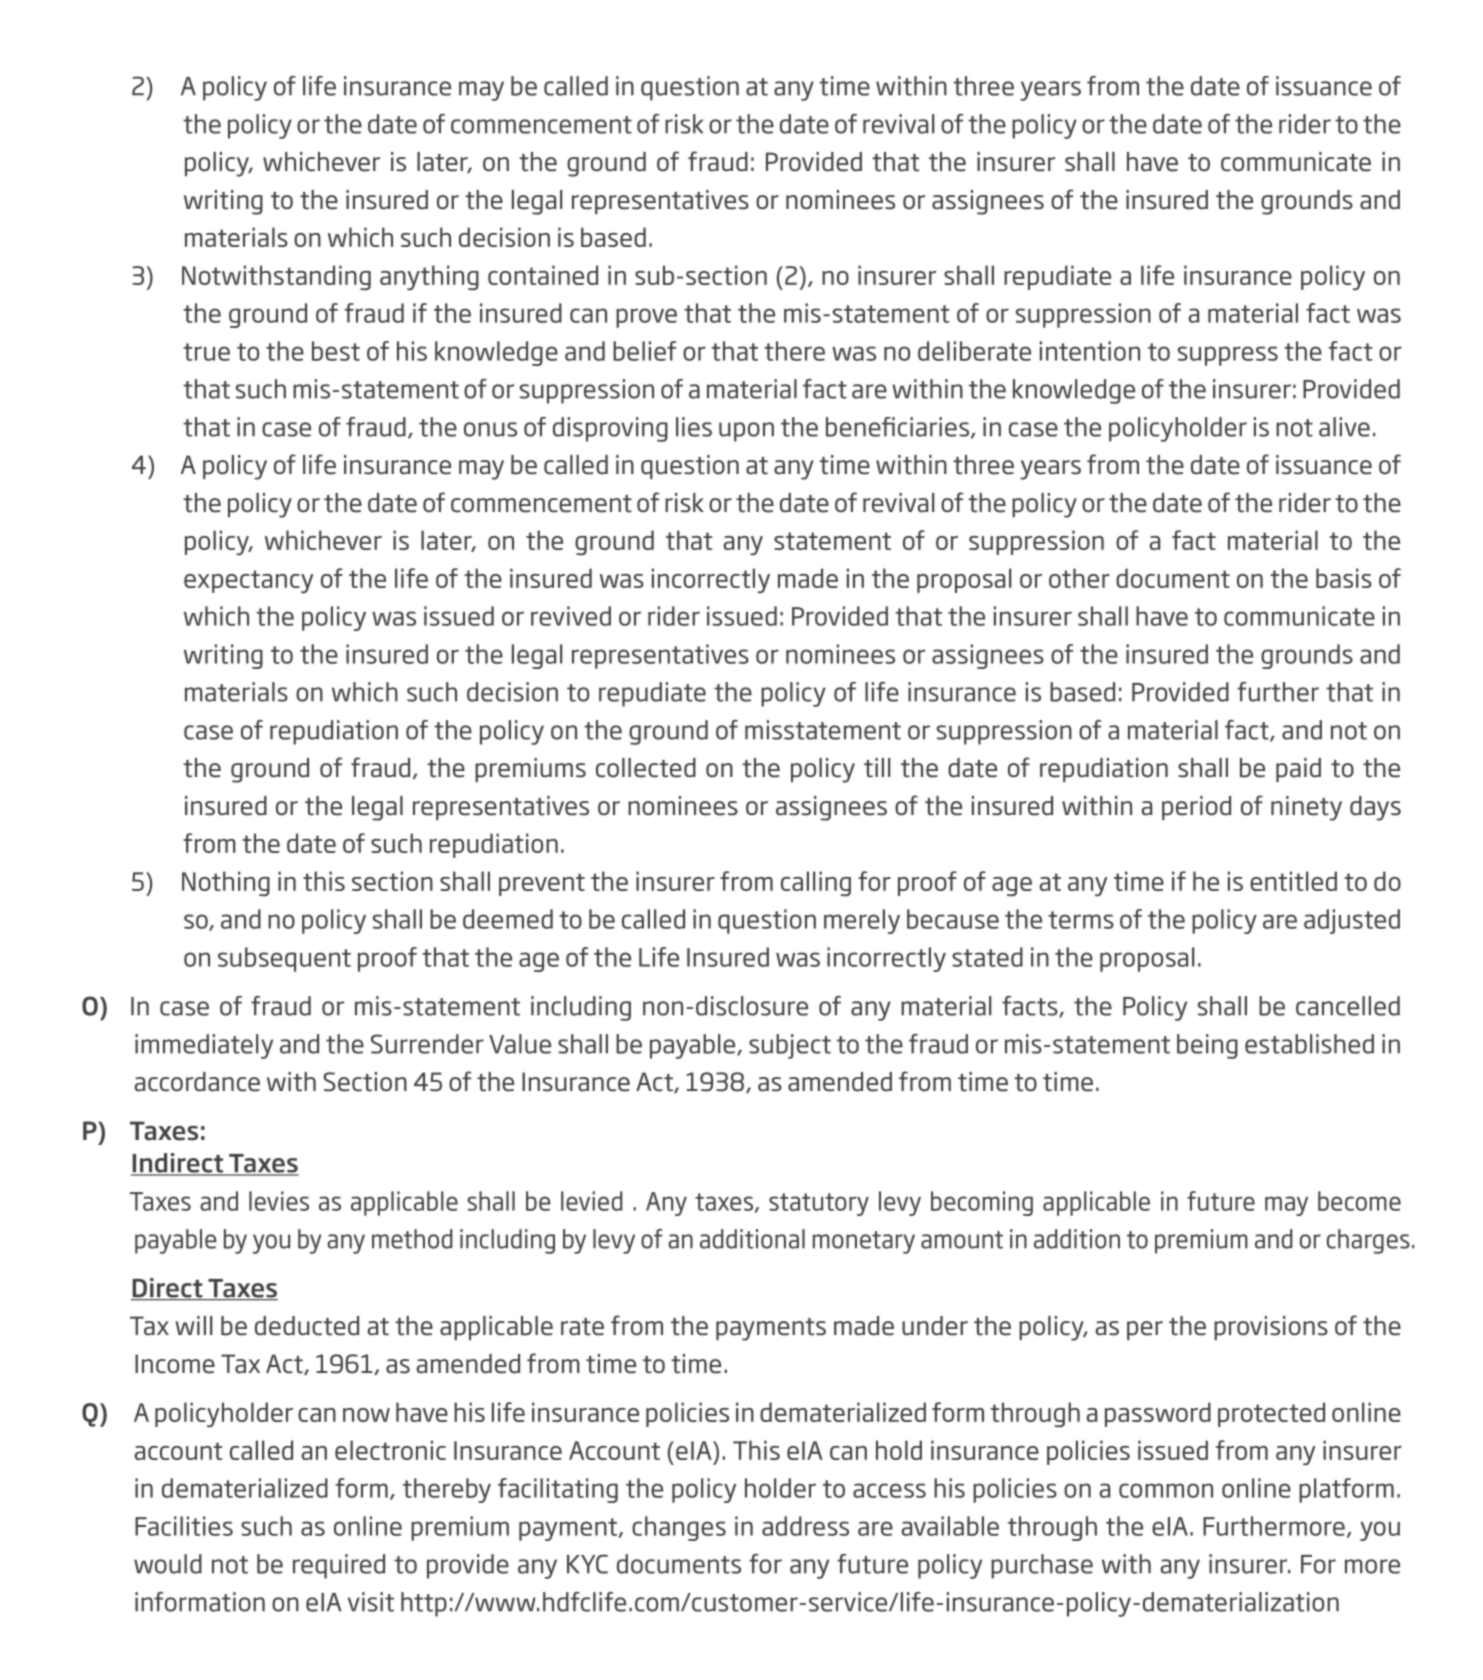  I want to click on monetary, so click(864, 1242).
